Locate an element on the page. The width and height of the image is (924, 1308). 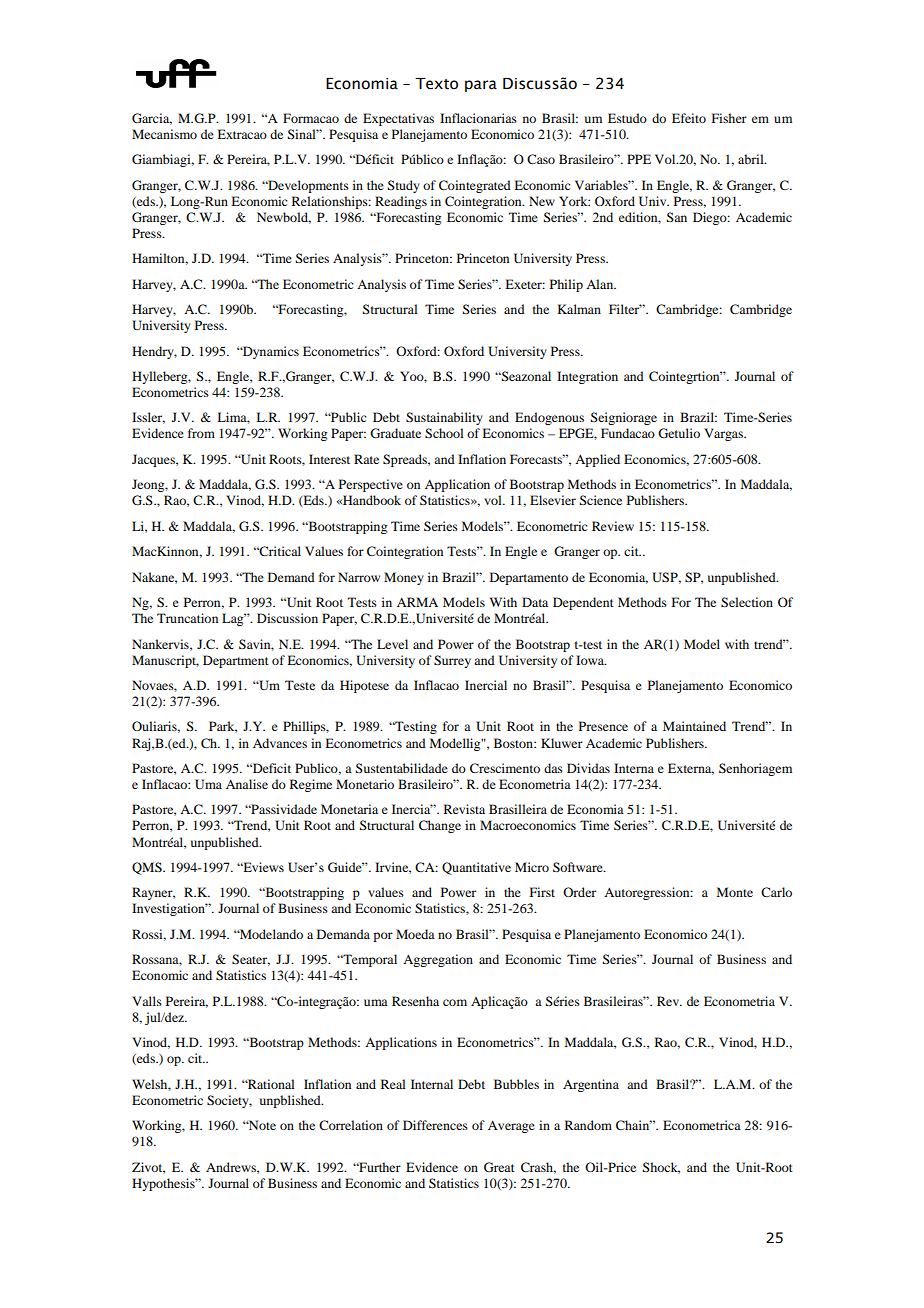
Fisher is located at coordinates (729, 118).
